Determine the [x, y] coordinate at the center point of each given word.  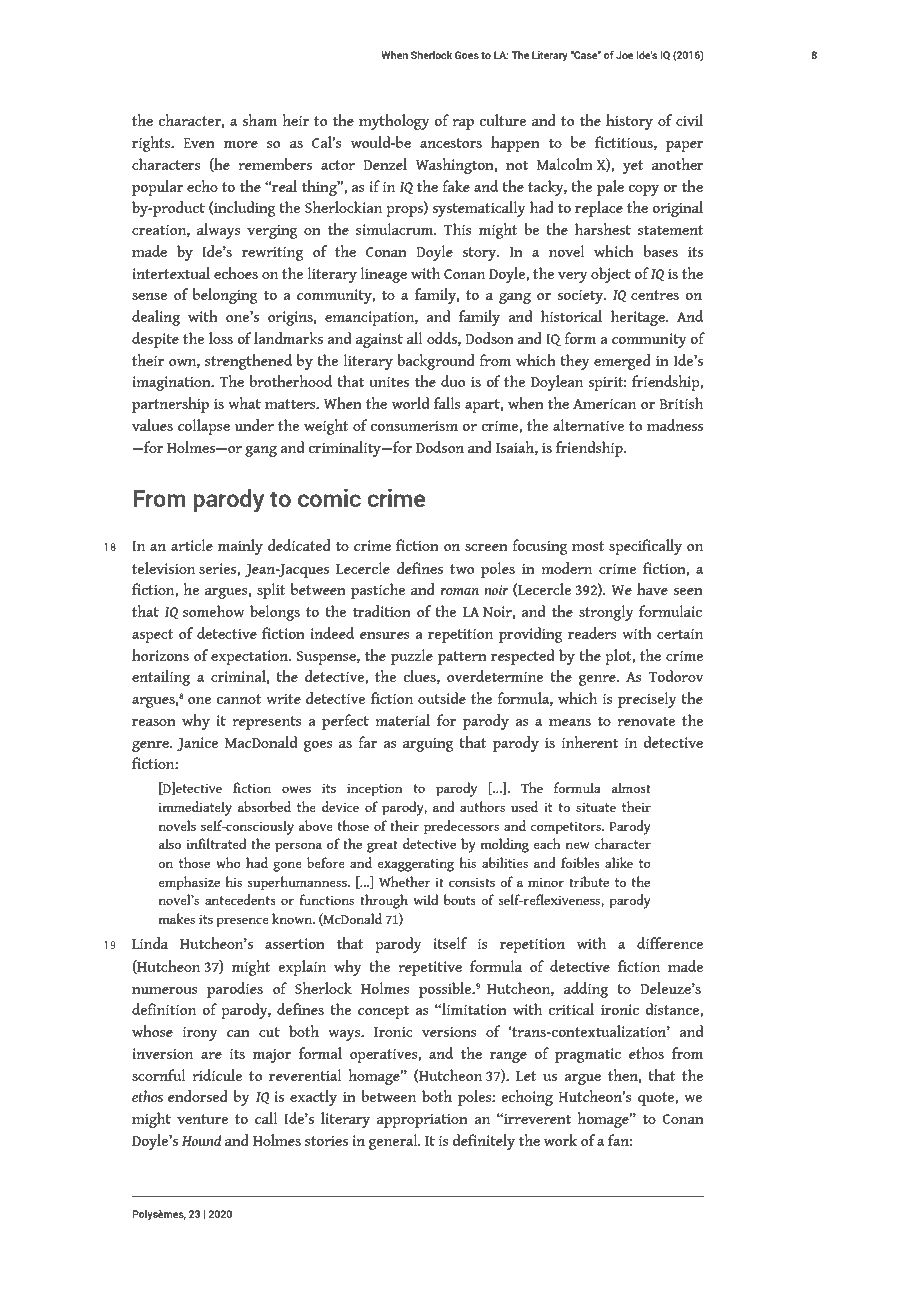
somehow [213, 611]
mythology [394, 122]
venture [202, 1119]
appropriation [422, 1120]
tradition [382, 611]
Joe [624, 55]
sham [260, 120]
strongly [606, 613]
